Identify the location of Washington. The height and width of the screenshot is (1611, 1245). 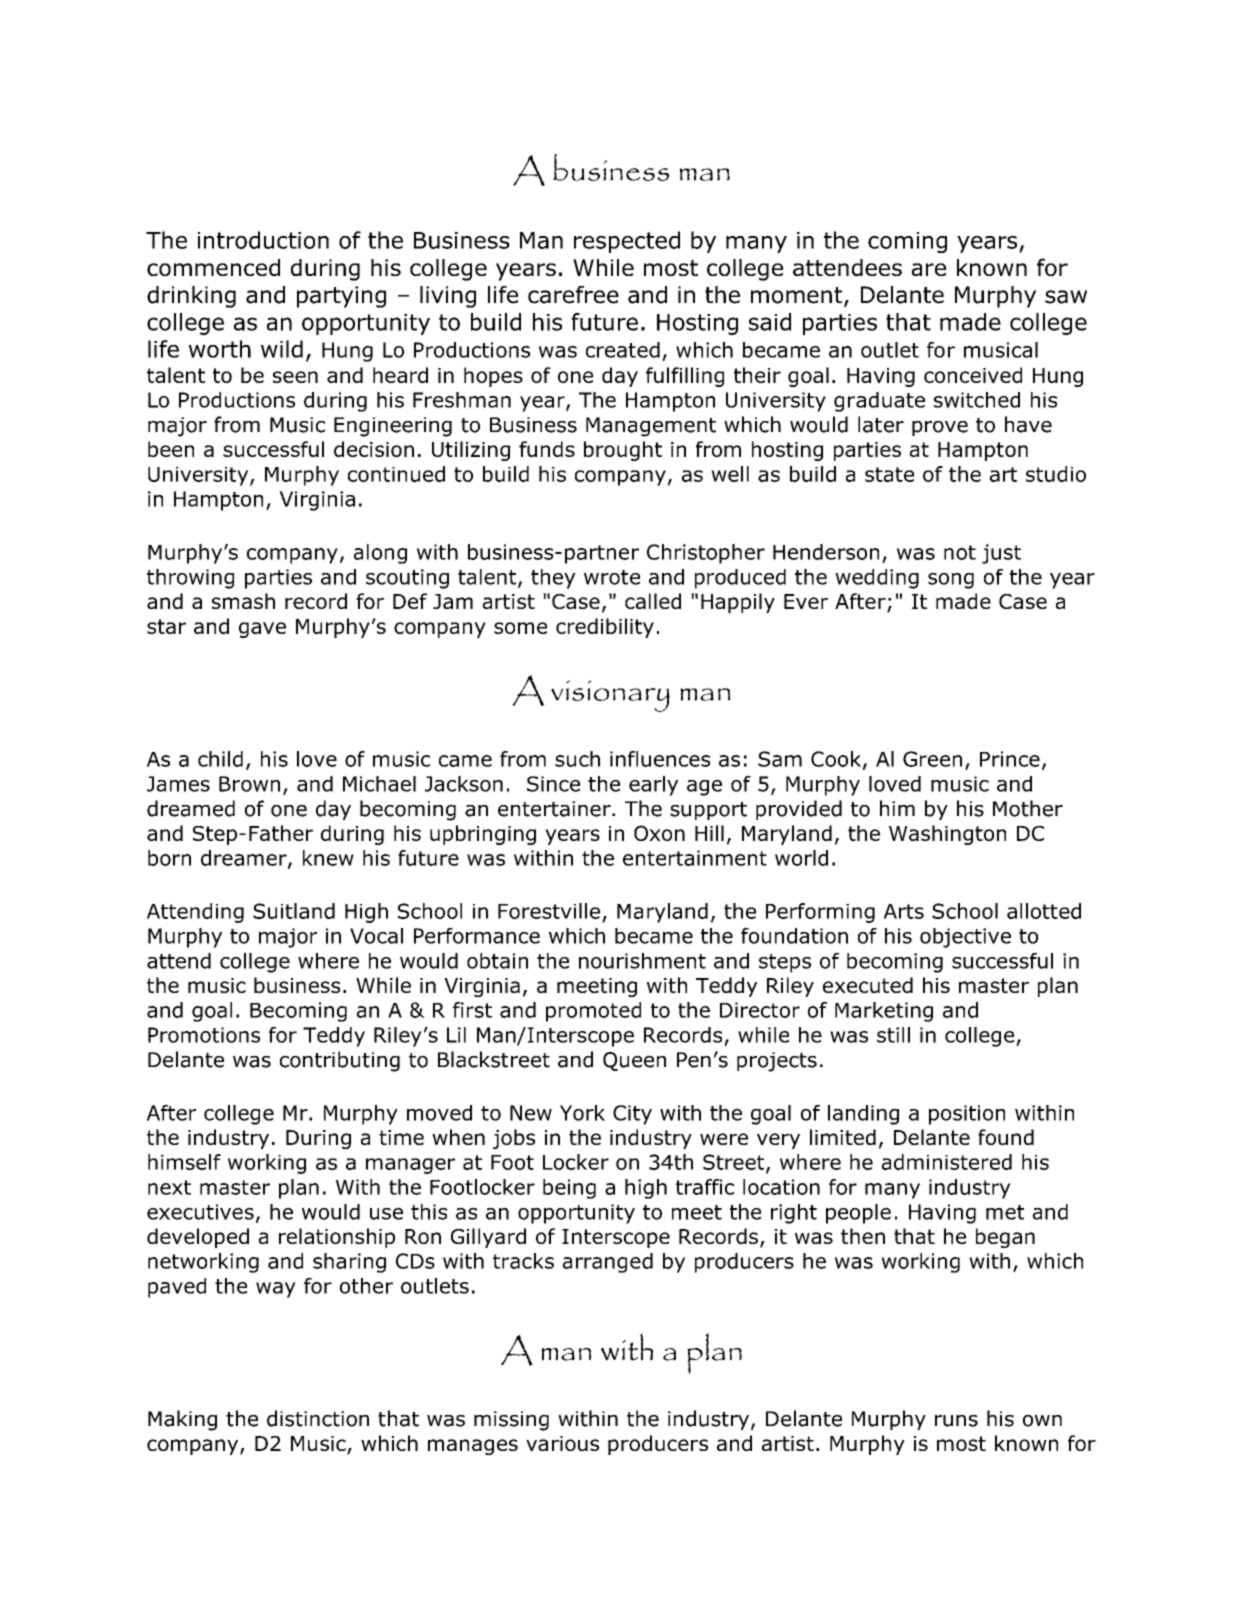
(947, 835).
